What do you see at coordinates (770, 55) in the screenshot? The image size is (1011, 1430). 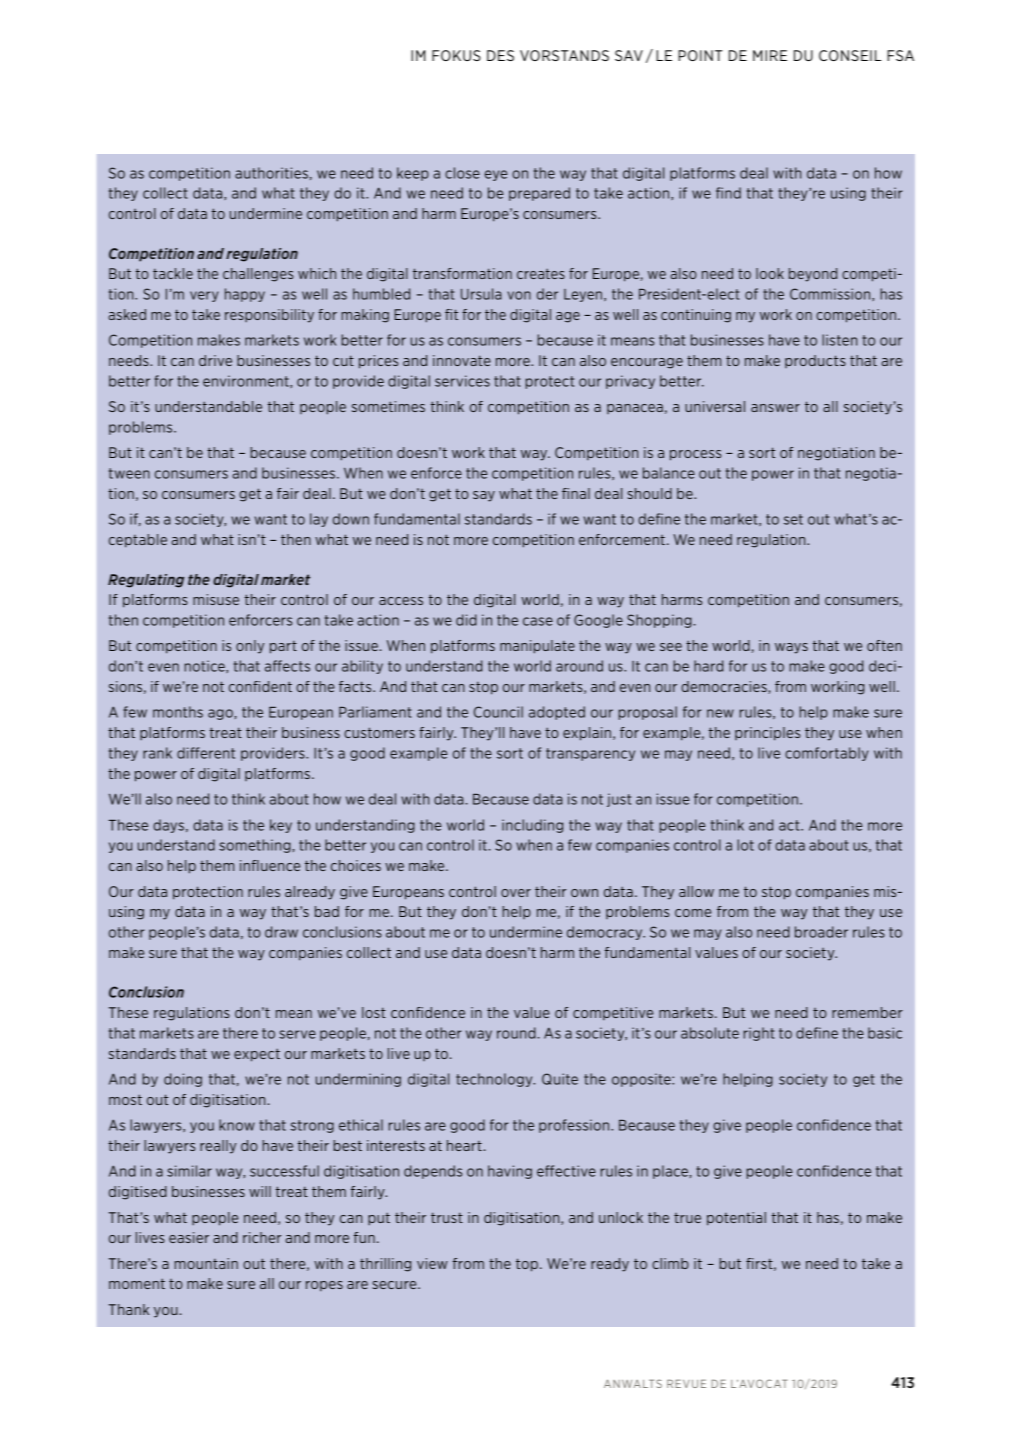 I see `MIRE` at bounding box center [770, 55].
